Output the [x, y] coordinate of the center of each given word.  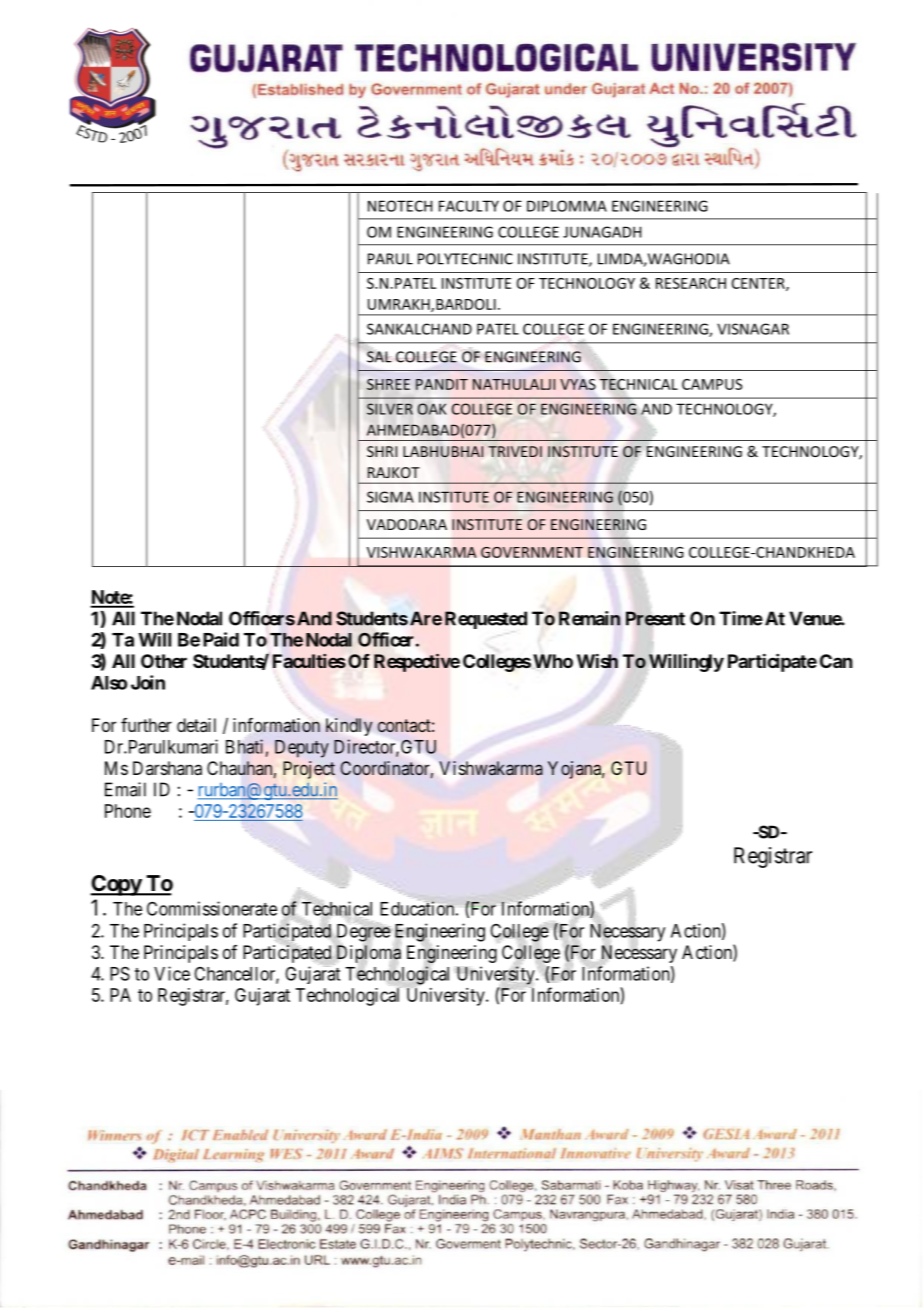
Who [553, 661]
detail [196, 725]
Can [836, 661]
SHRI [382, 451]
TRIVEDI [515, 451]
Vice [172, 973]
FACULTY [469, 206]
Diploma [367, 954]
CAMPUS [712, 384]
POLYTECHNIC [465, 259]
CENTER [759, 284]
